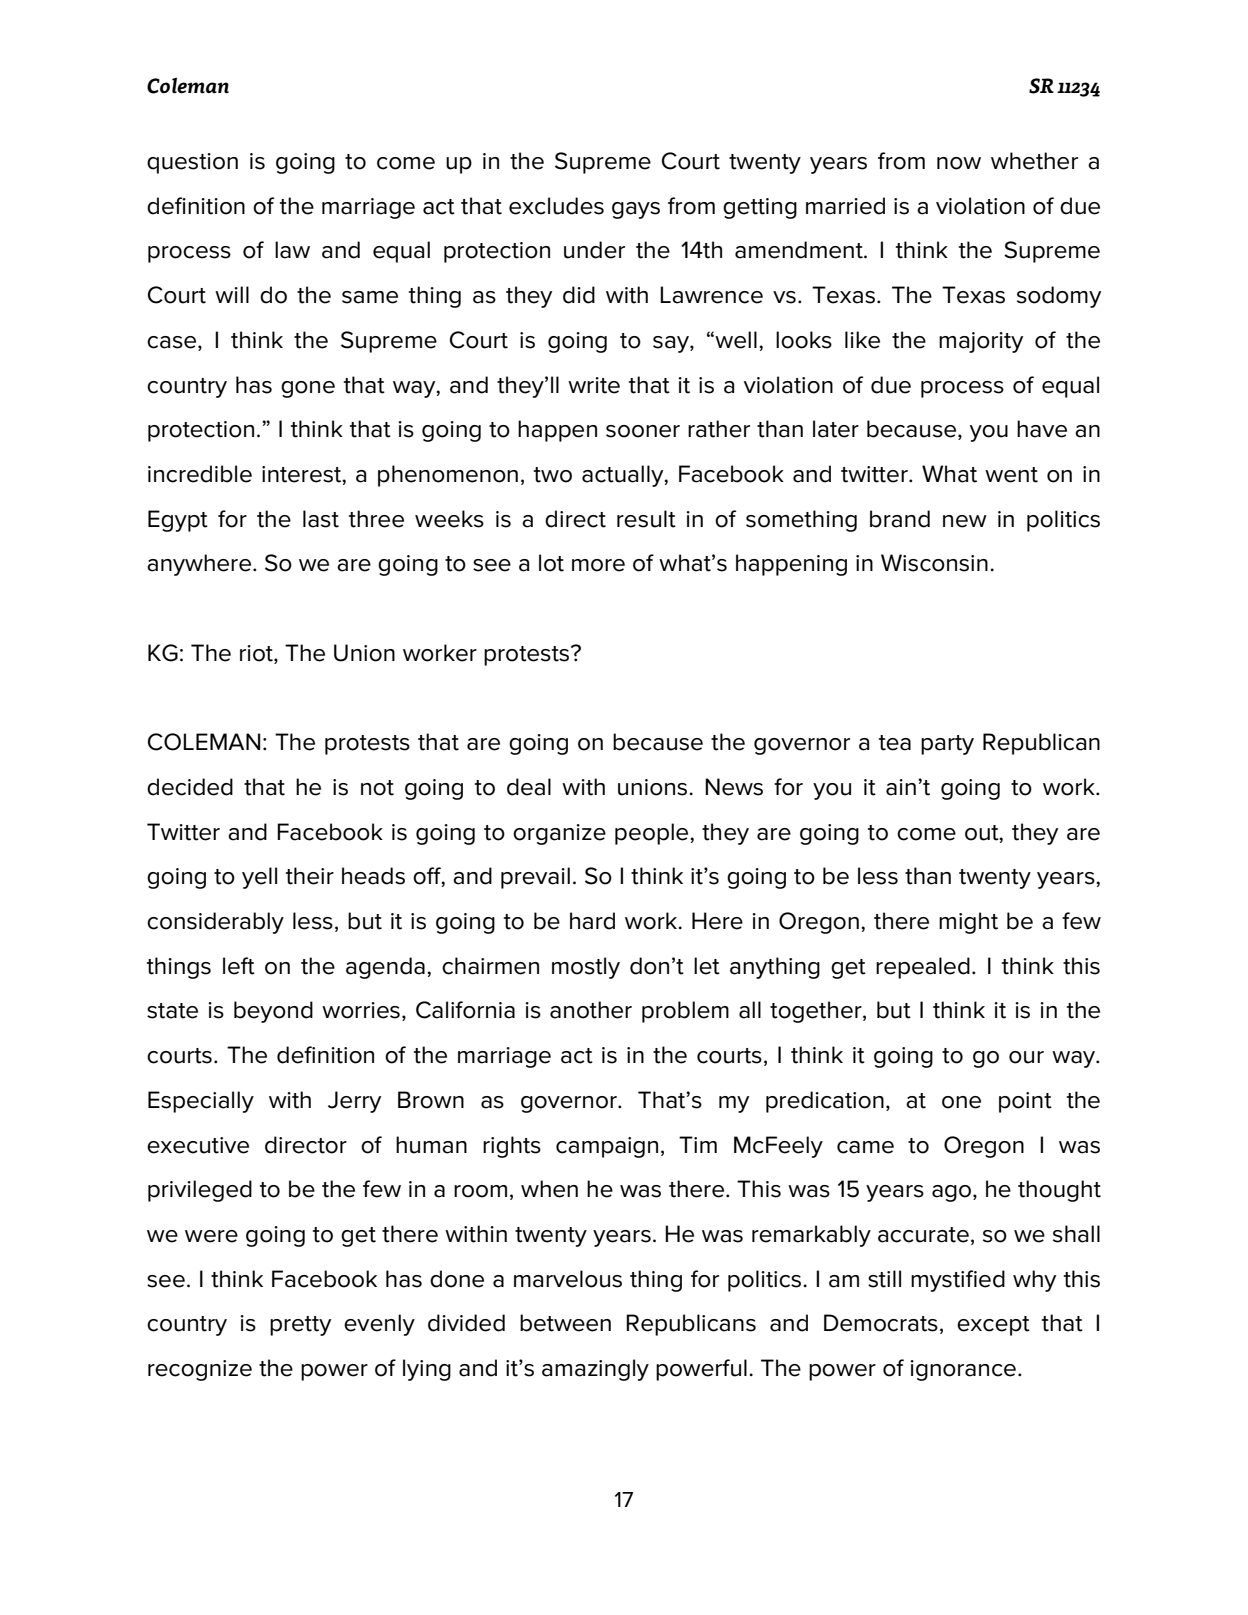  What do you see at coordinates (273, 1012) in the screenshot?
I see `beyond` at bounding box center [273, 1012].
